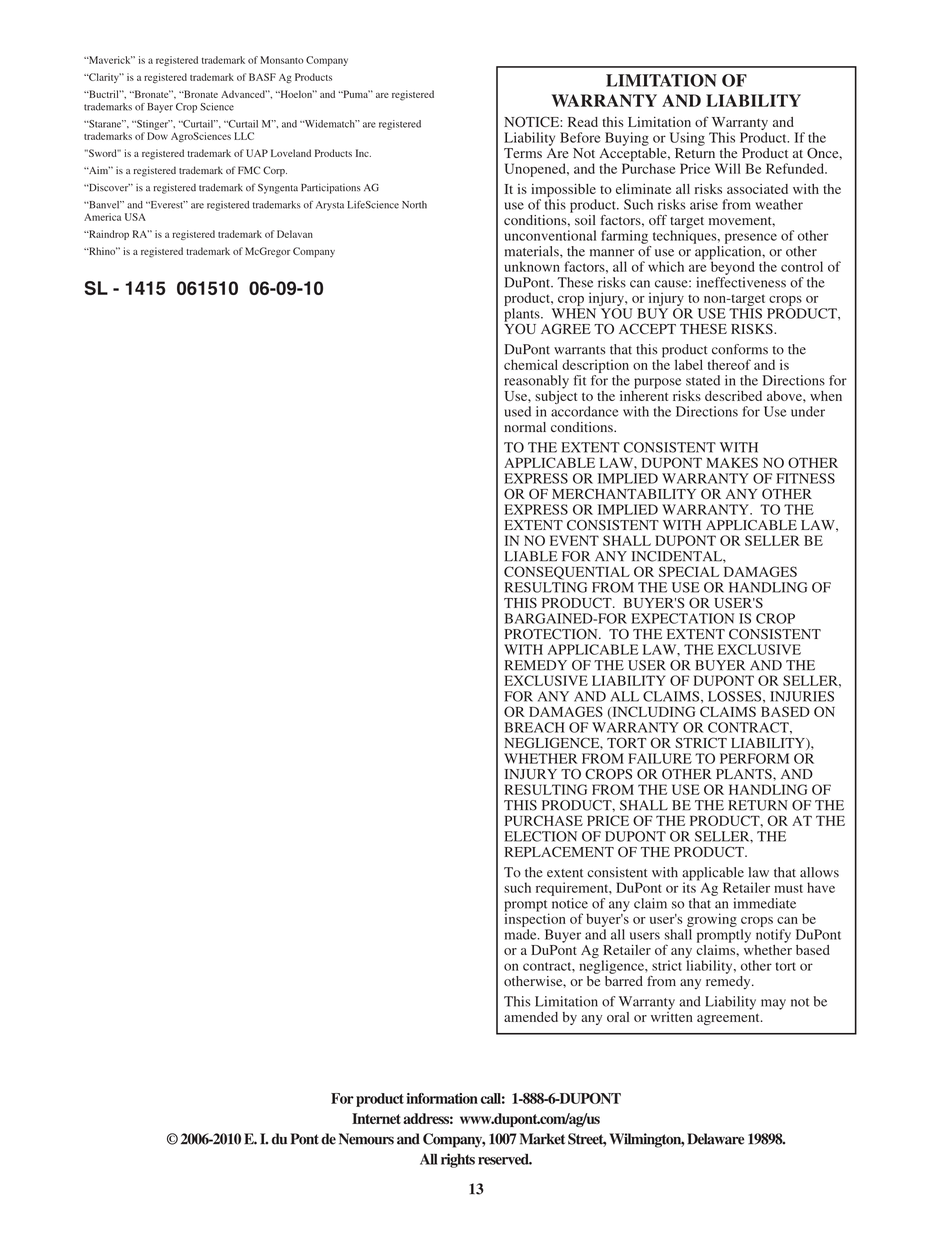  Describe the element at coordinates (540, 836) in the screenshot. I see `ELECTION` at that location.
